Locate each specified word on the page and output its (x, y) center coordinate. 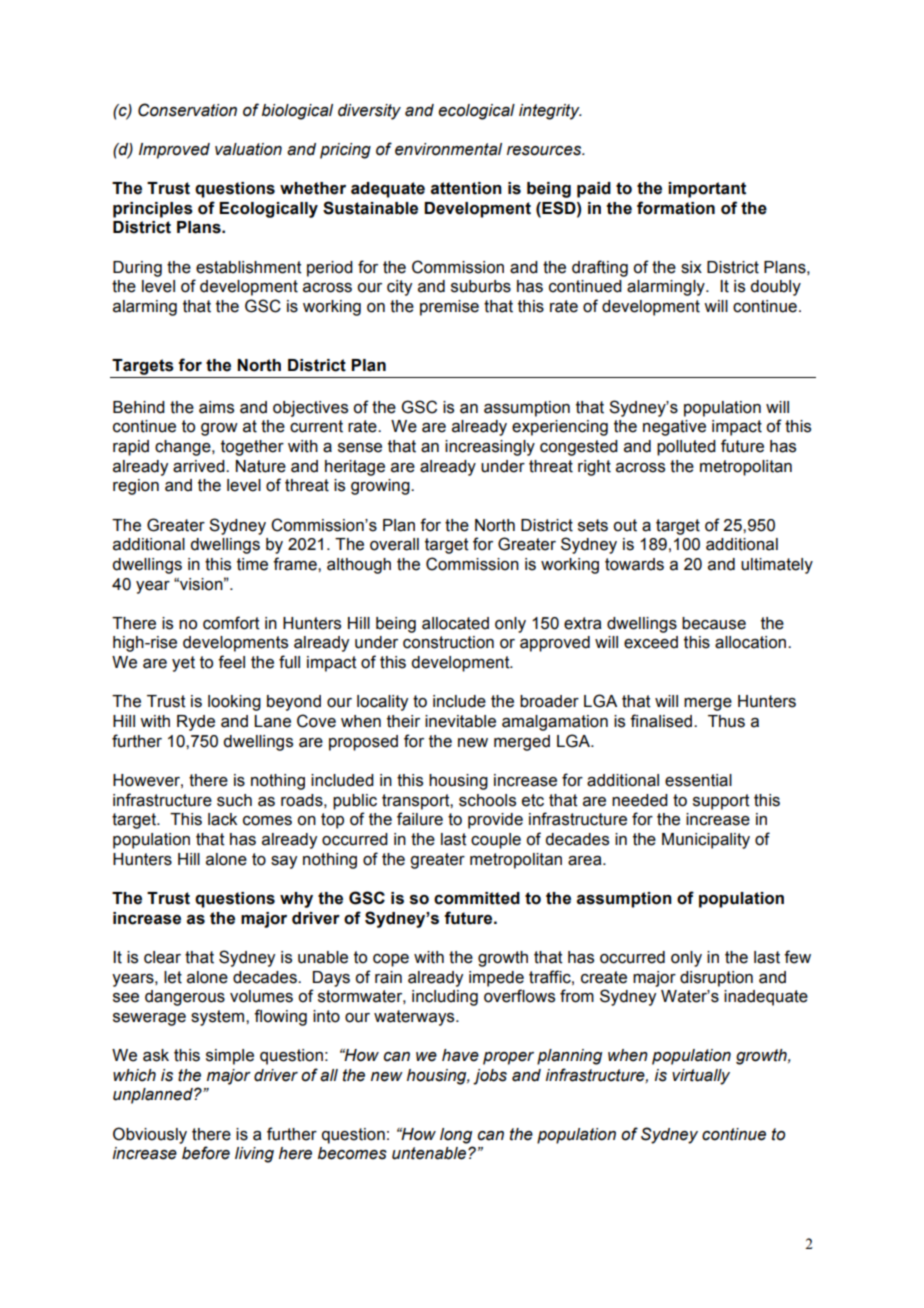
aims (216, 407)
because (714, 623)
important (707, 190)
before (206, 1153)
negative (674, 428)
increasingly (490, 448)
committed (477, 898)
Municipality (706, 841)
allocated (455, 623)
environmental (448, 149)
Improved (174, 151)
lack (222, 819)
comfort (231, 623)
